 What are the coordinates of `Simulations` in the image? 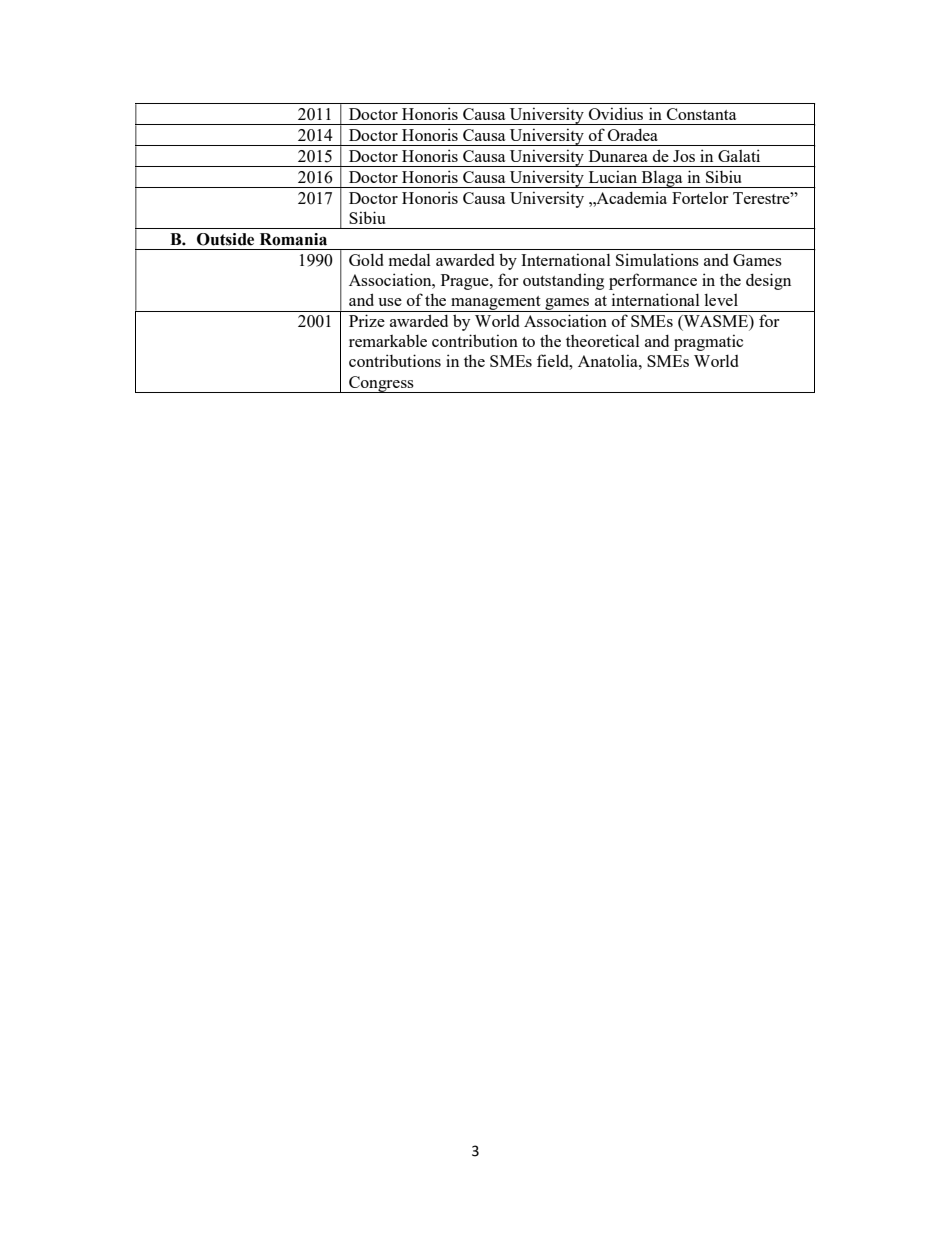 It's located at (657, 259).
